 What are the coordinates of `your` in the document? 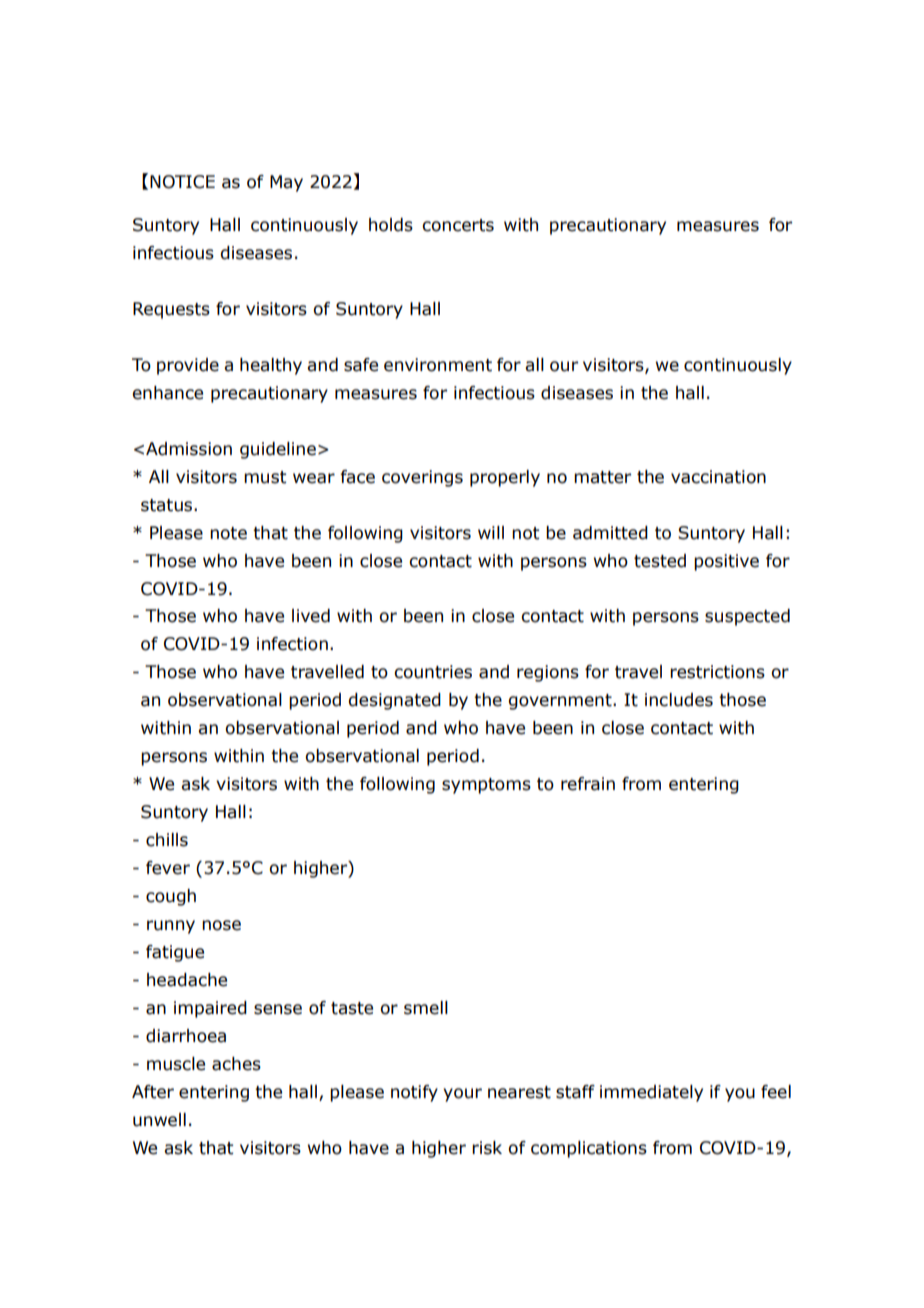 It's located at (462, 1095).
